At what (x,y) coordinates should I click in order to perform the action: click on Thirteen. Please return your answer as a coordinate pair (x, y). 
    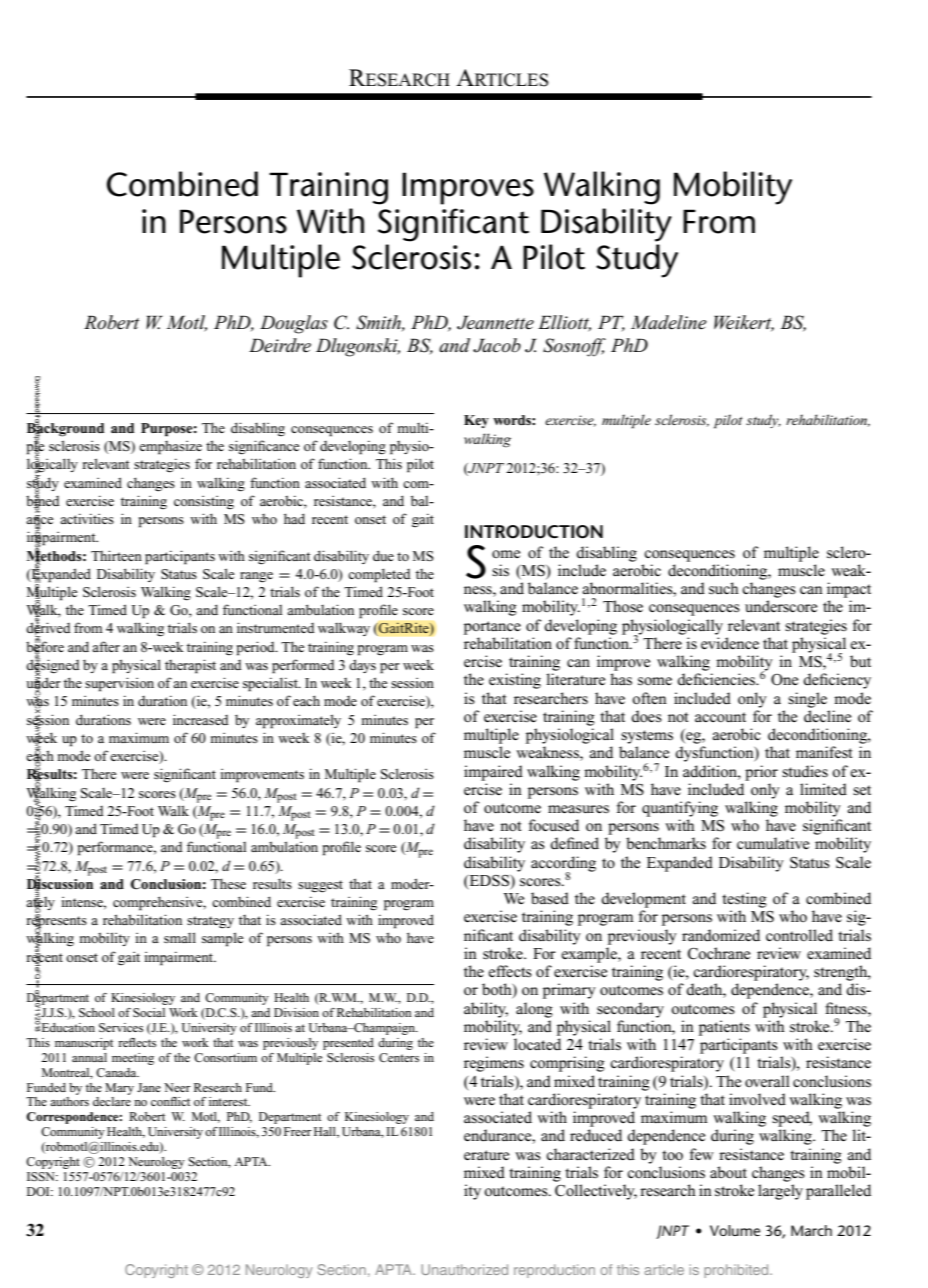
    Looking at the image, I should click on (116, 555).
